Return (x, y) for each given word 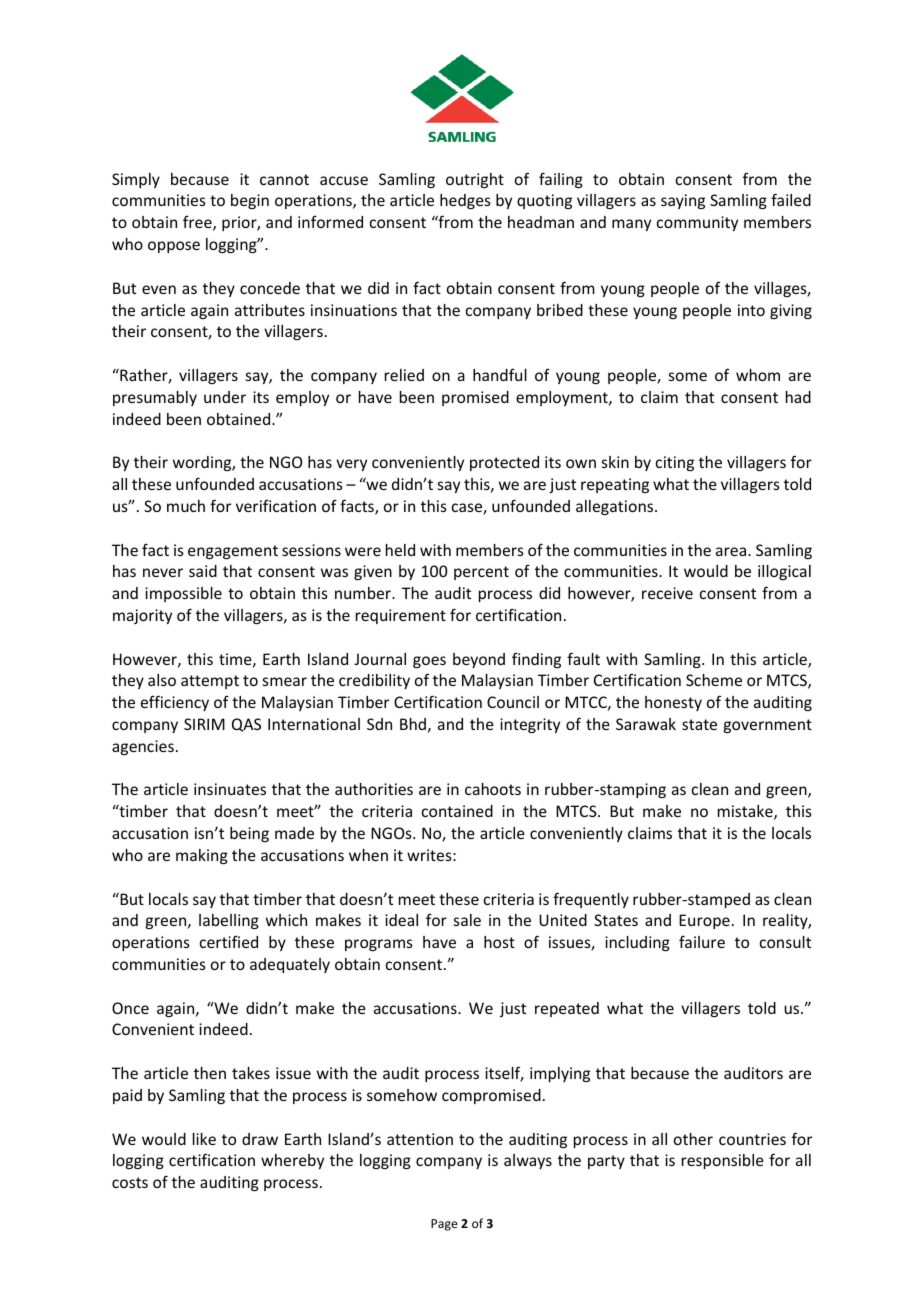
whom (758, 375)
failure (702, 941)
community (697, 223)
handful (500, 375)
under (225, 397)
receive (667, 593)
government (768, 726)
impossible (183, 594)
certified (229, 942)
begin (250, 201)
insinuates (230, 789)
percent (481, 573)
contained (457, 811)
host (499, 942)
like (204, 1139)
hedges (465, 201)
